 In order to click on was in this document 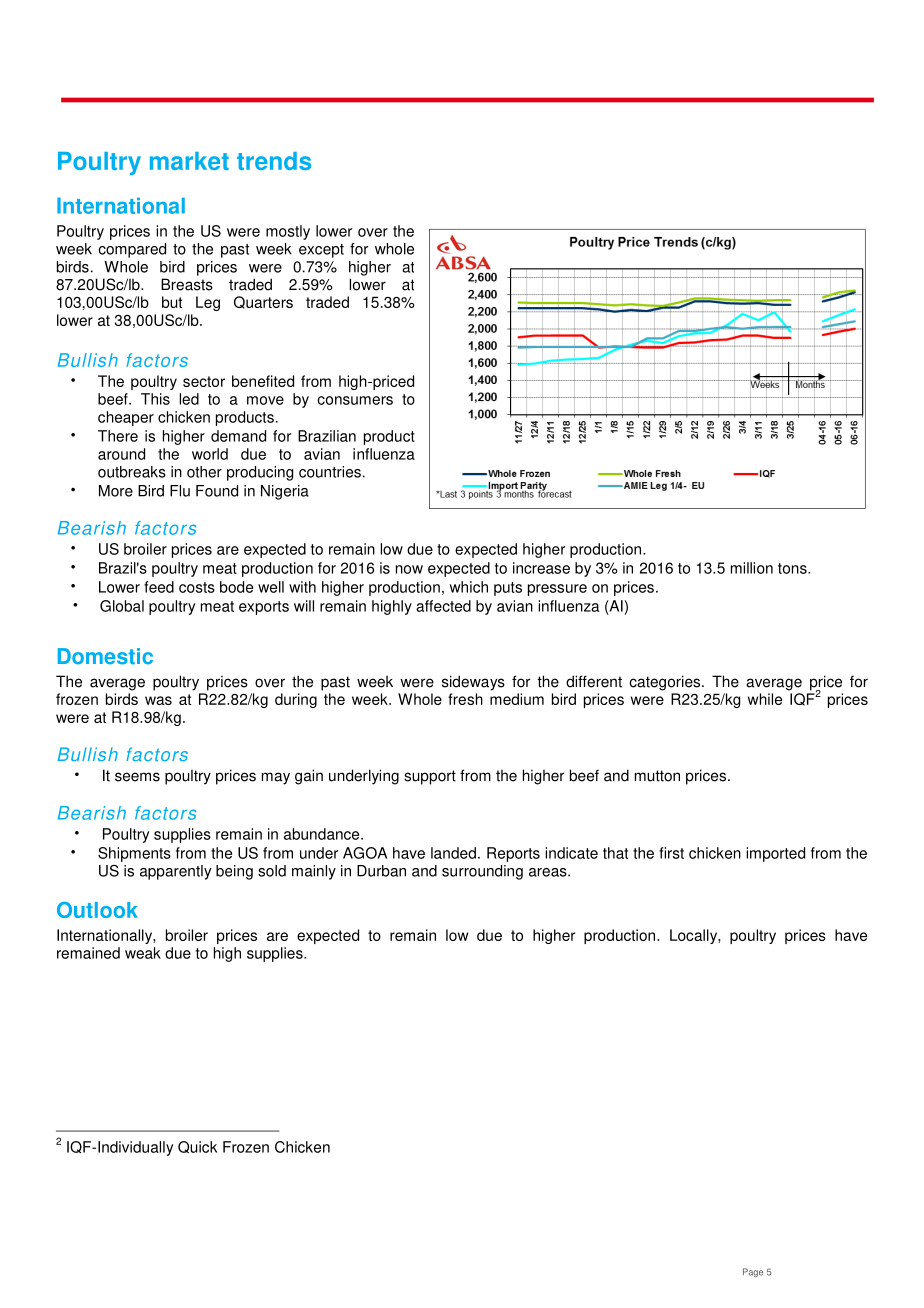, I will do `click(158, 700)`.
